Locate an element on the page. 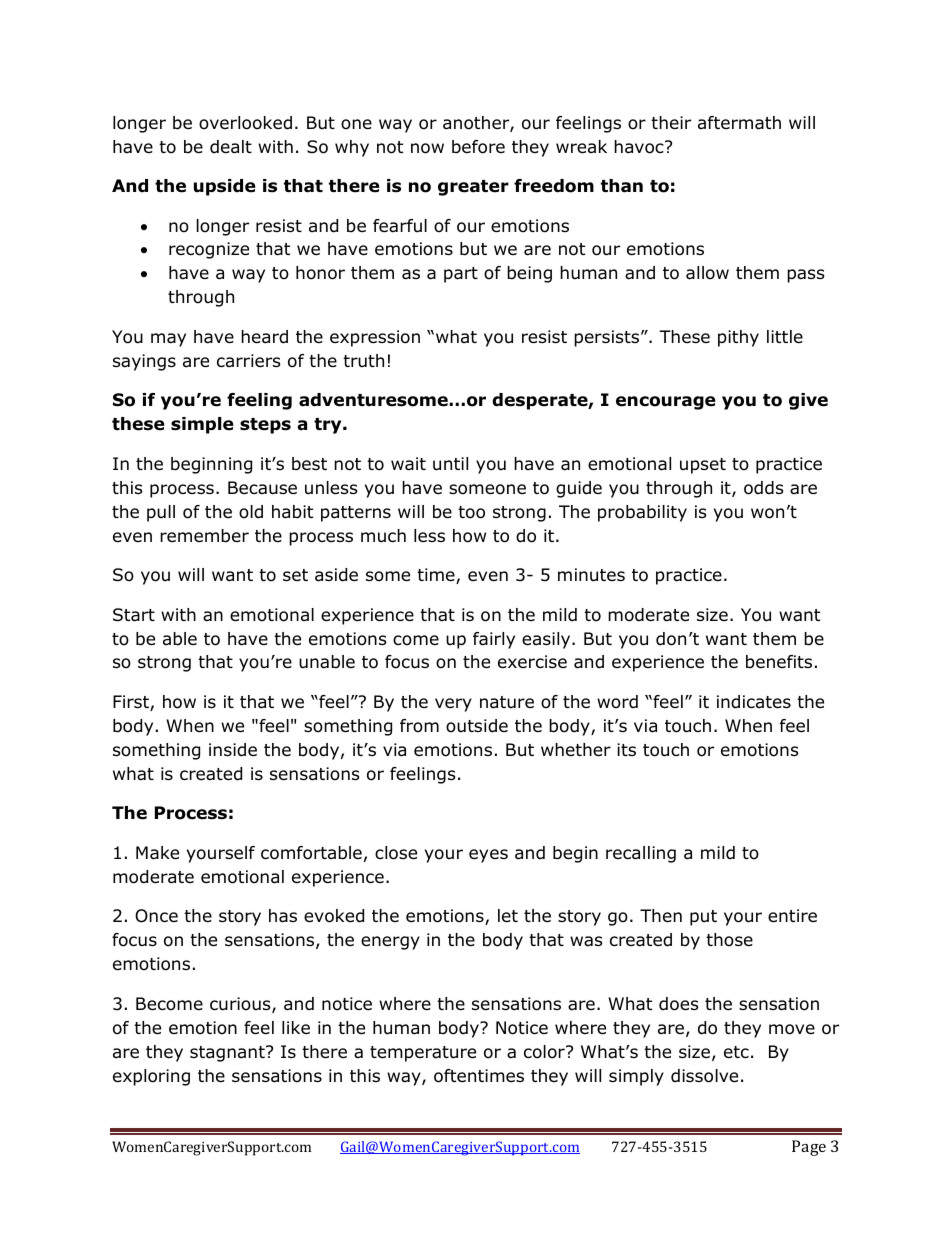 This document has height=1233, width=952. eyes is located at coordinates (488, 856).
